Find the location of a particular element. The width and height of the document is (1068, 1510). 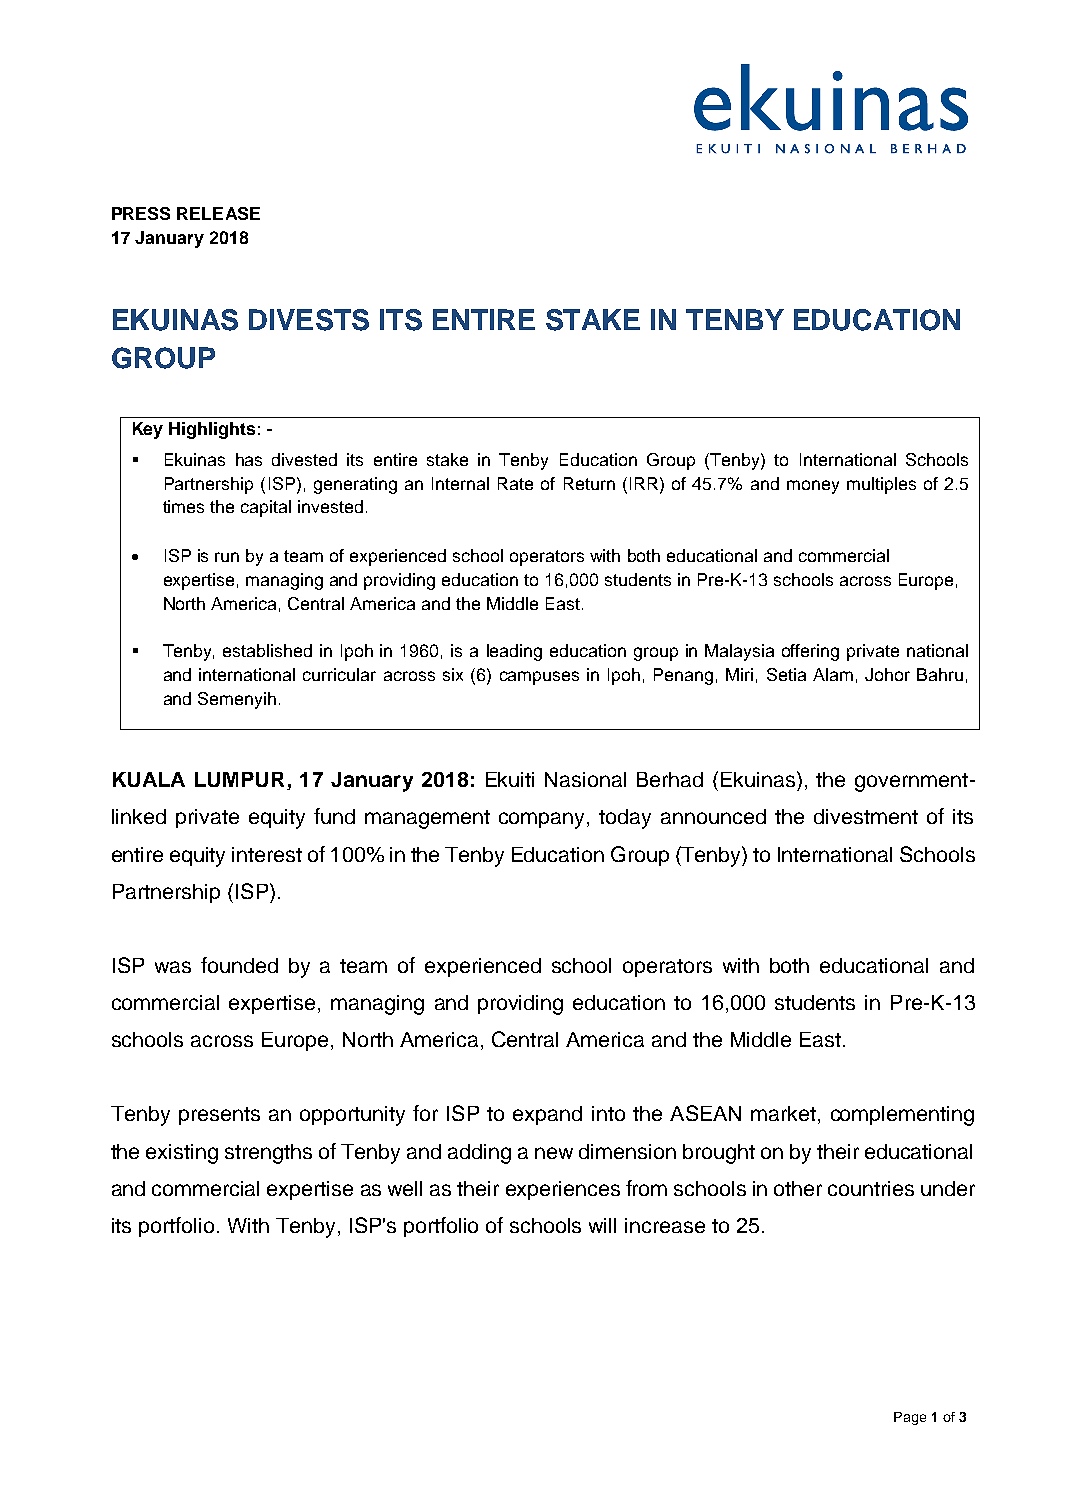

leading is located at coordinates (514, 652).
